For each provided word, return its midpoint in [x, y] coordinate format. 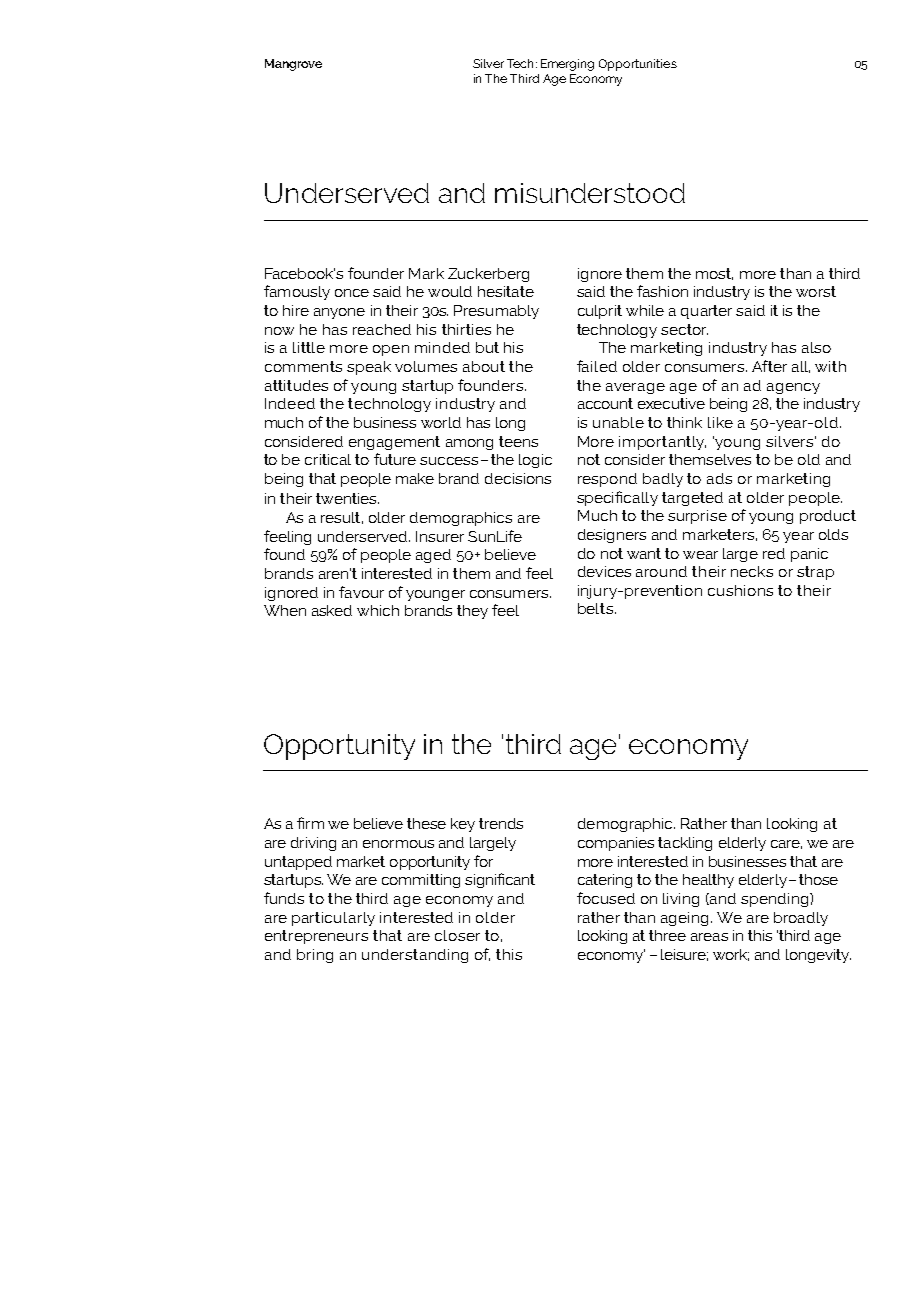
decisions [518, 478]
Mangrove [293, 65]
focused [606, 898]
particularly [333, 919]
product [828, 517]
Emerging [567, 65]
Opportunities [638, 65]
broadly [801, 919]
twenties [347, 498]
